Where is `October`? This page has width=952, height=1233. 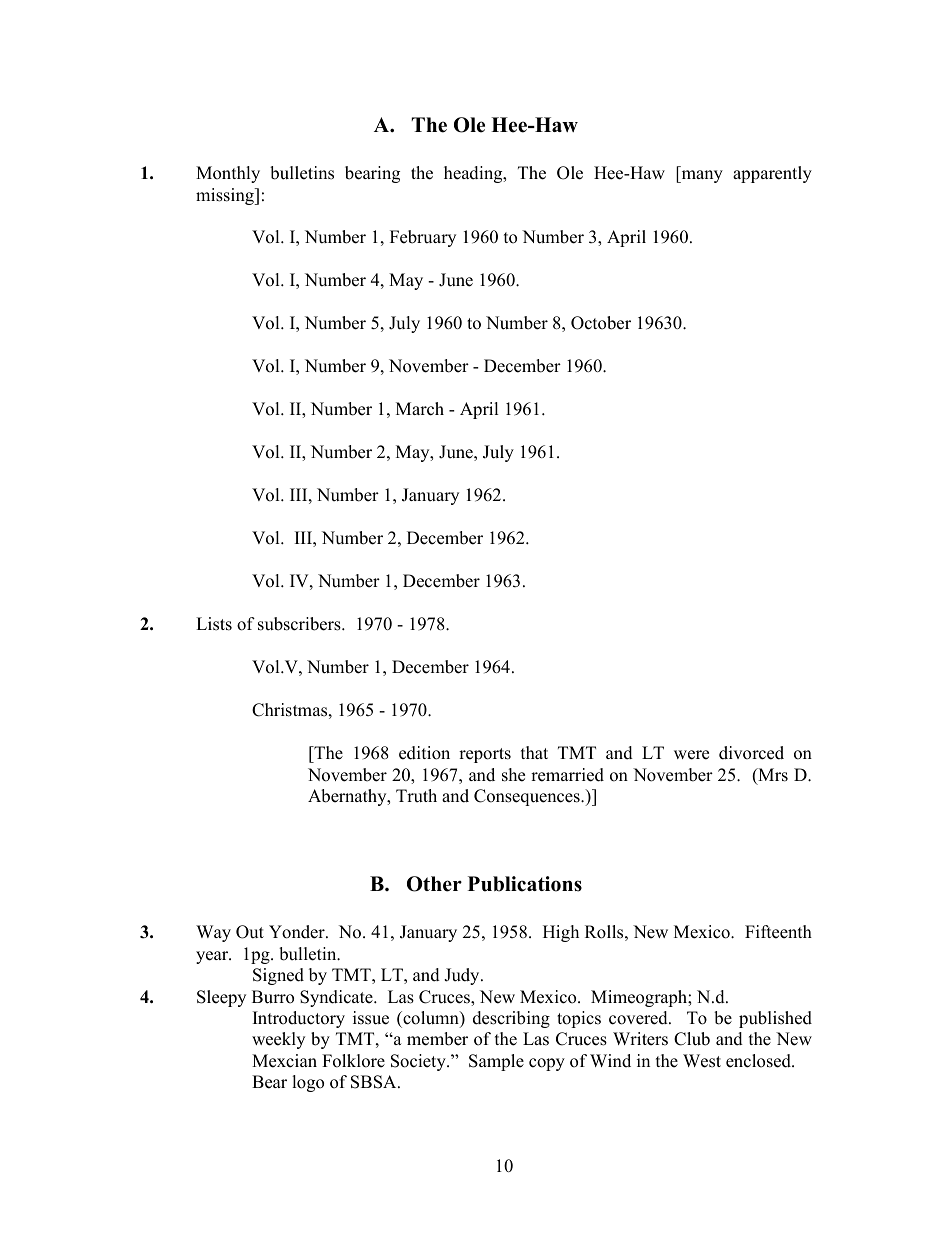 October is located at coordinates (601, 323).
